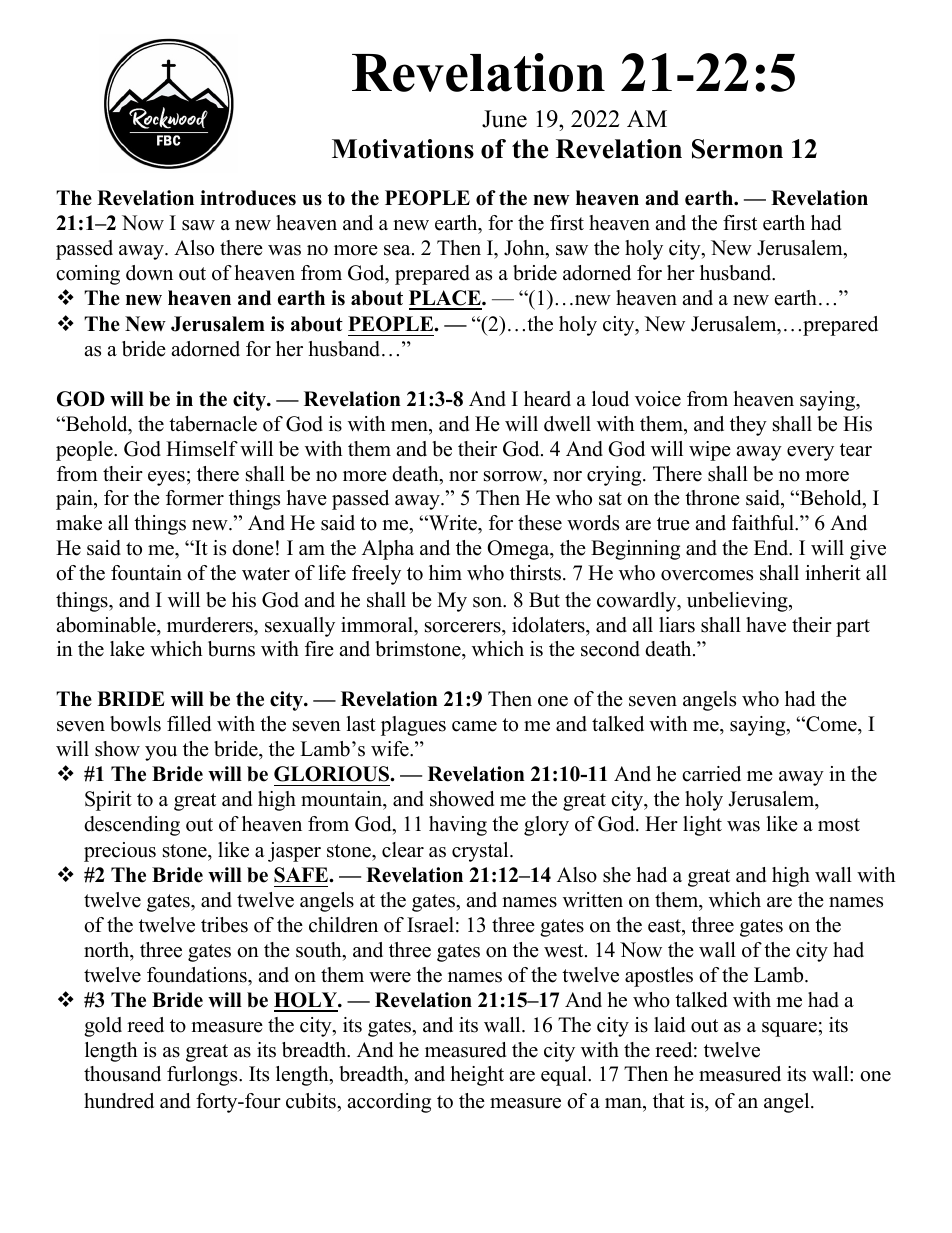 This screenshot has width=952, height=1233. What do you see at coordinates (464, 627) in the screenshot?
I see `sorcerers` at bounding box center [464, 627].
